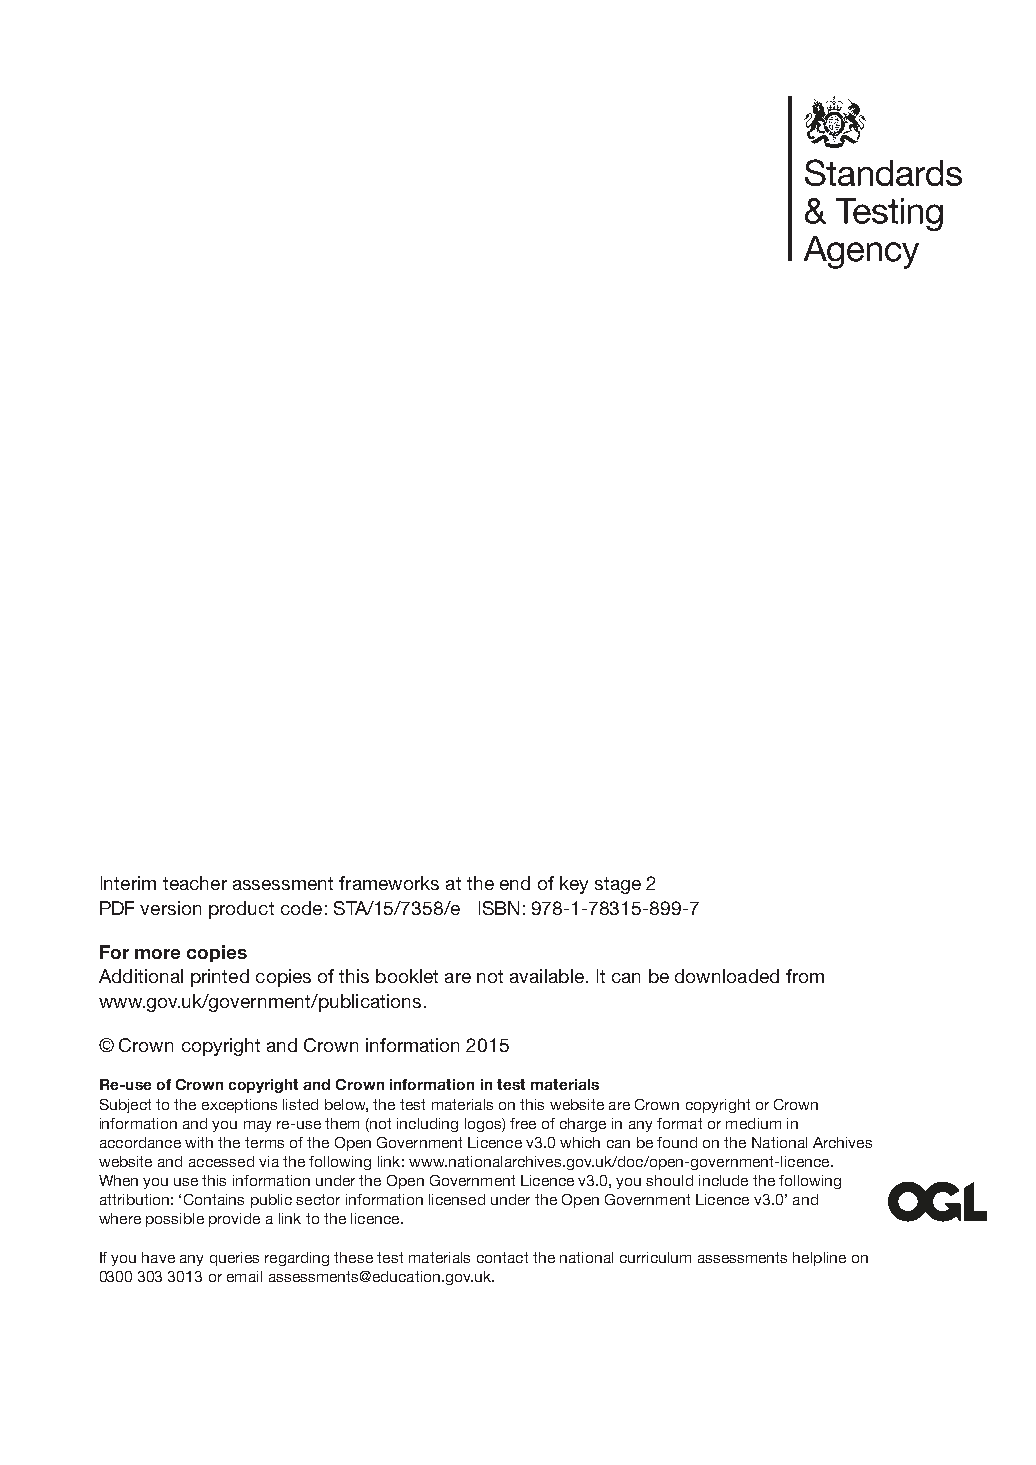 Image resolution: width=1036 pixels, height=1465 pixels. What do you see at coordinates (199, 1142) in the page?
I see `with` at bounding box center [199, 1142].
